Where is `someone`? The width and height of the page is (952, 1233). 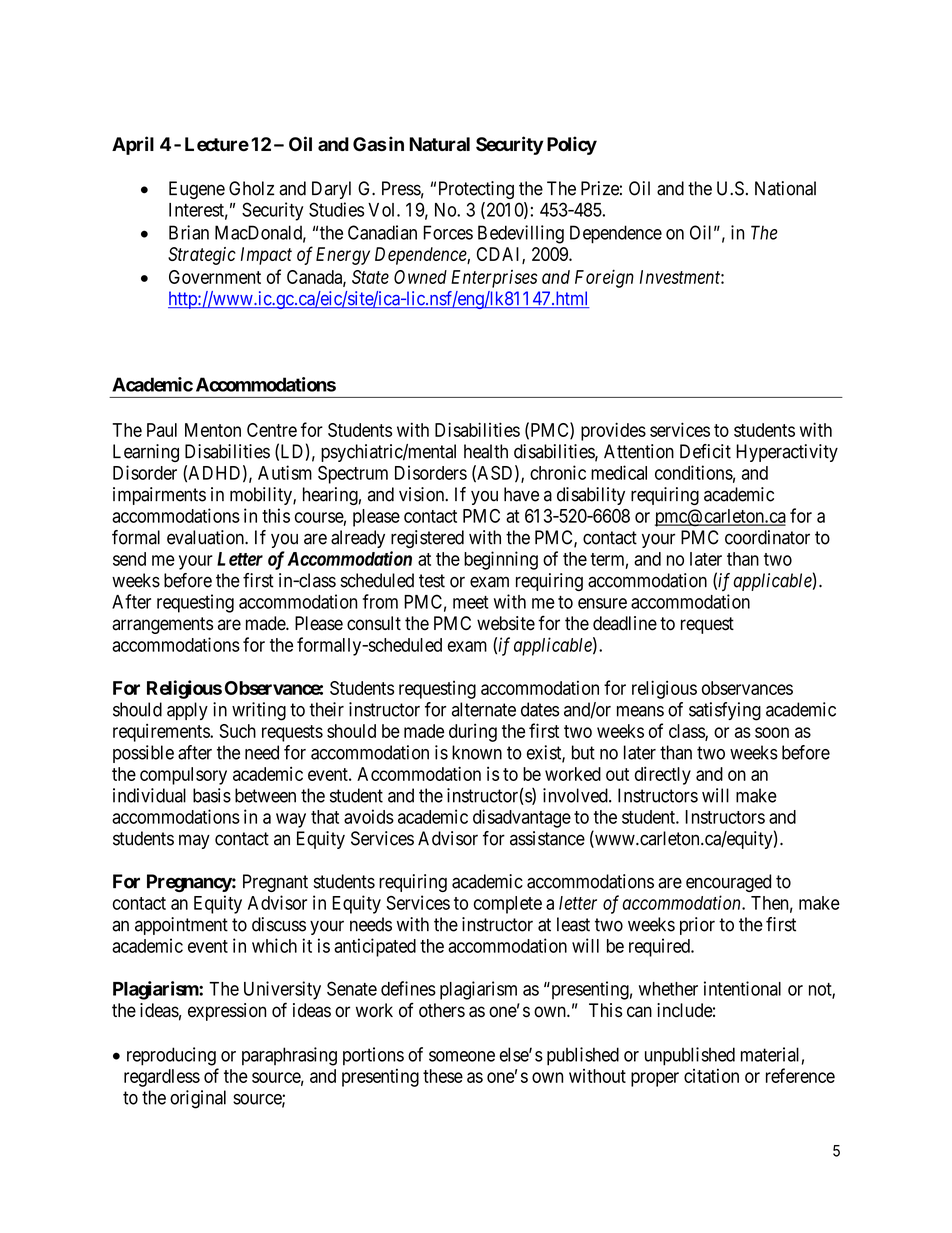
someone is located at coordinates (462, 1056).
